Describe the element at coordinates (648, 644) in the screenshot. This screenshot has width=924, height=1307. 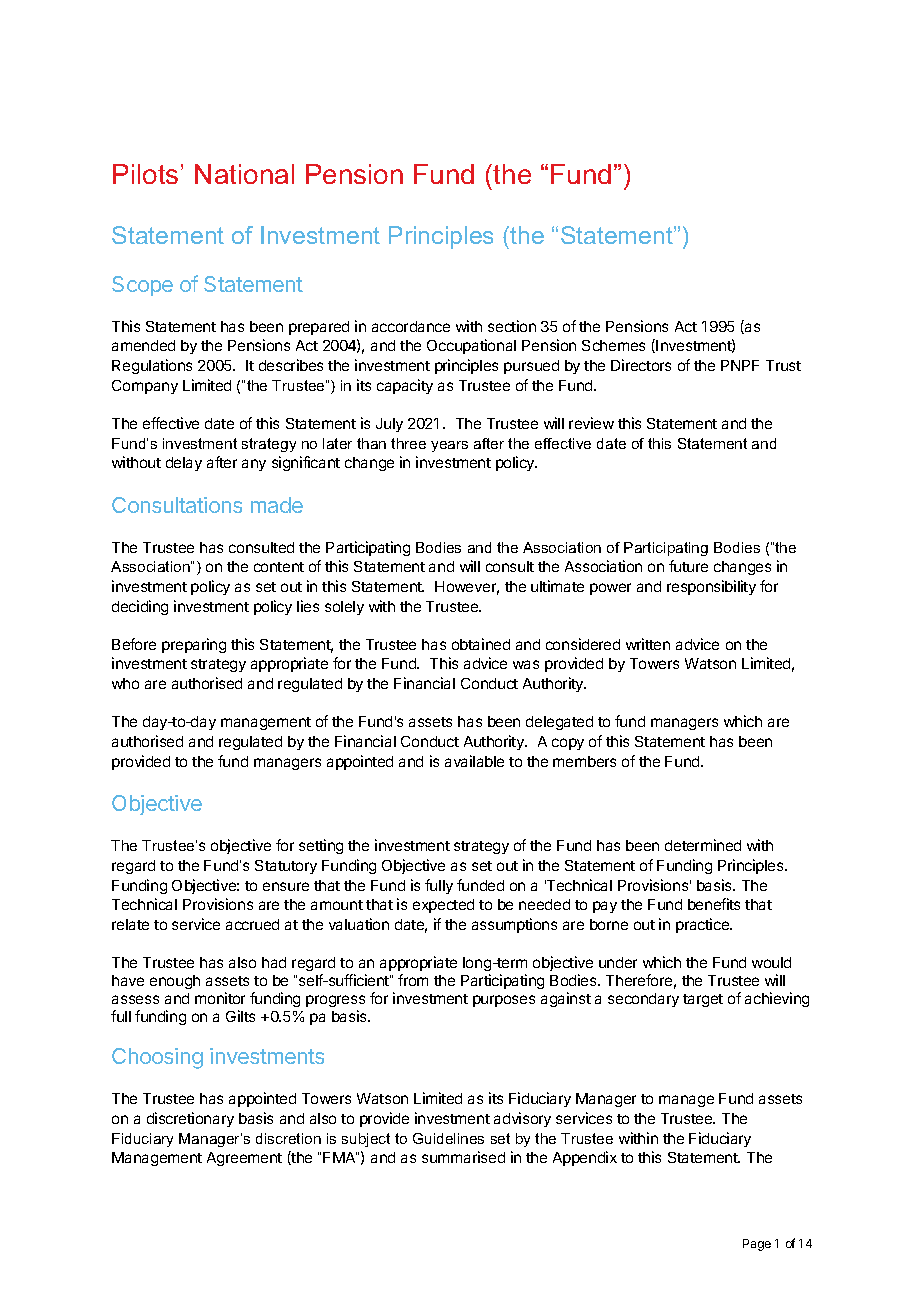
I see `written` at that location.
